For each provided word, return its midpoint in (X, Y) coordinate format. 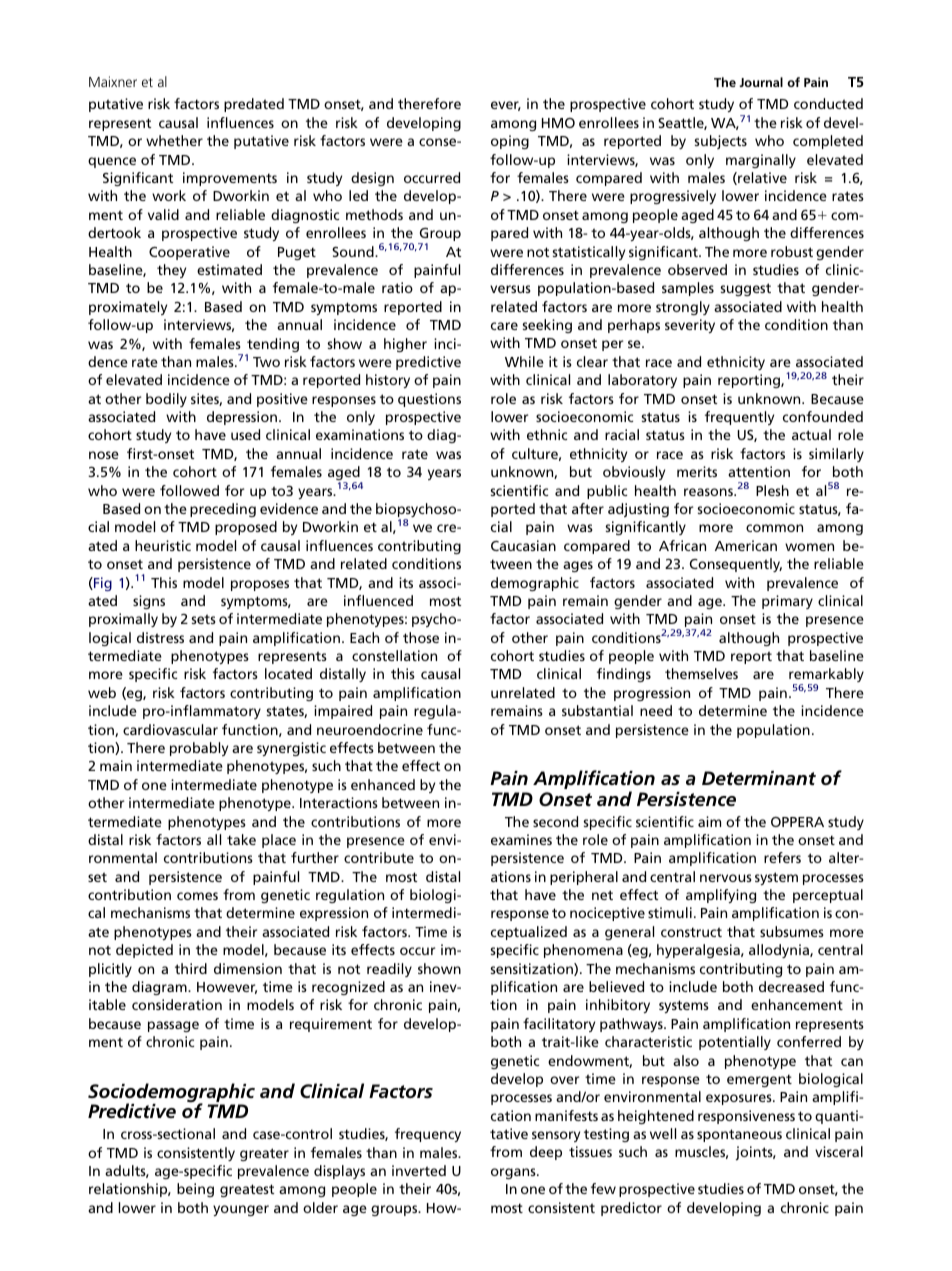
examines (521, 839)
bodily (166, 400)
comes (197, 896)
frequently (739, 418)
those (421, 637)
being (195, 1190)
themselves (701, 673)
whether (174, 140)
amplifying (721, 896)
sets (203, 619)
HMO (558, 123)
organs (514, 1173)
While (524, 361)
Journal (761, 82)
